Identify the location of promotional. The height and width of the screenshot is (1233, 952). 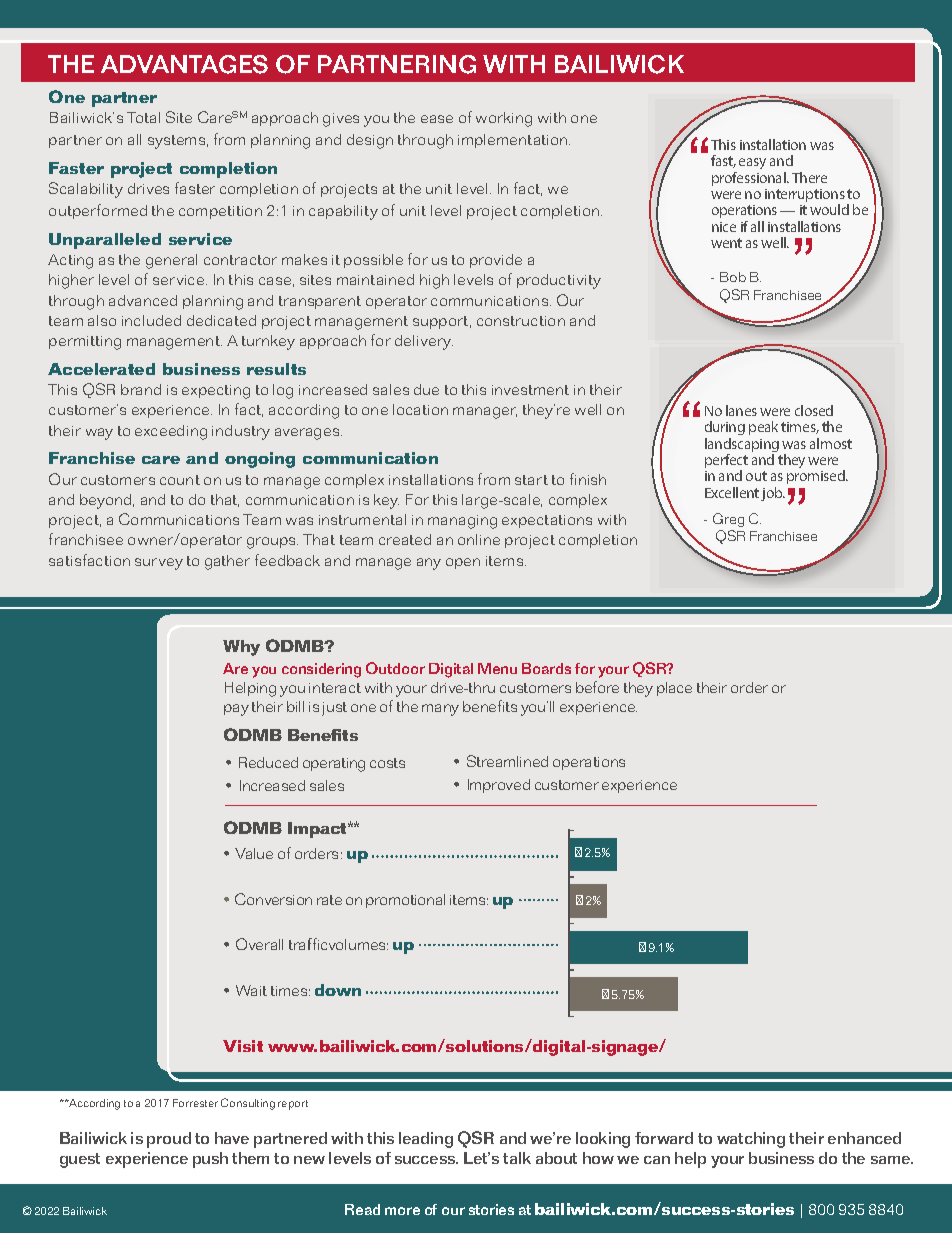
(405, 901).
